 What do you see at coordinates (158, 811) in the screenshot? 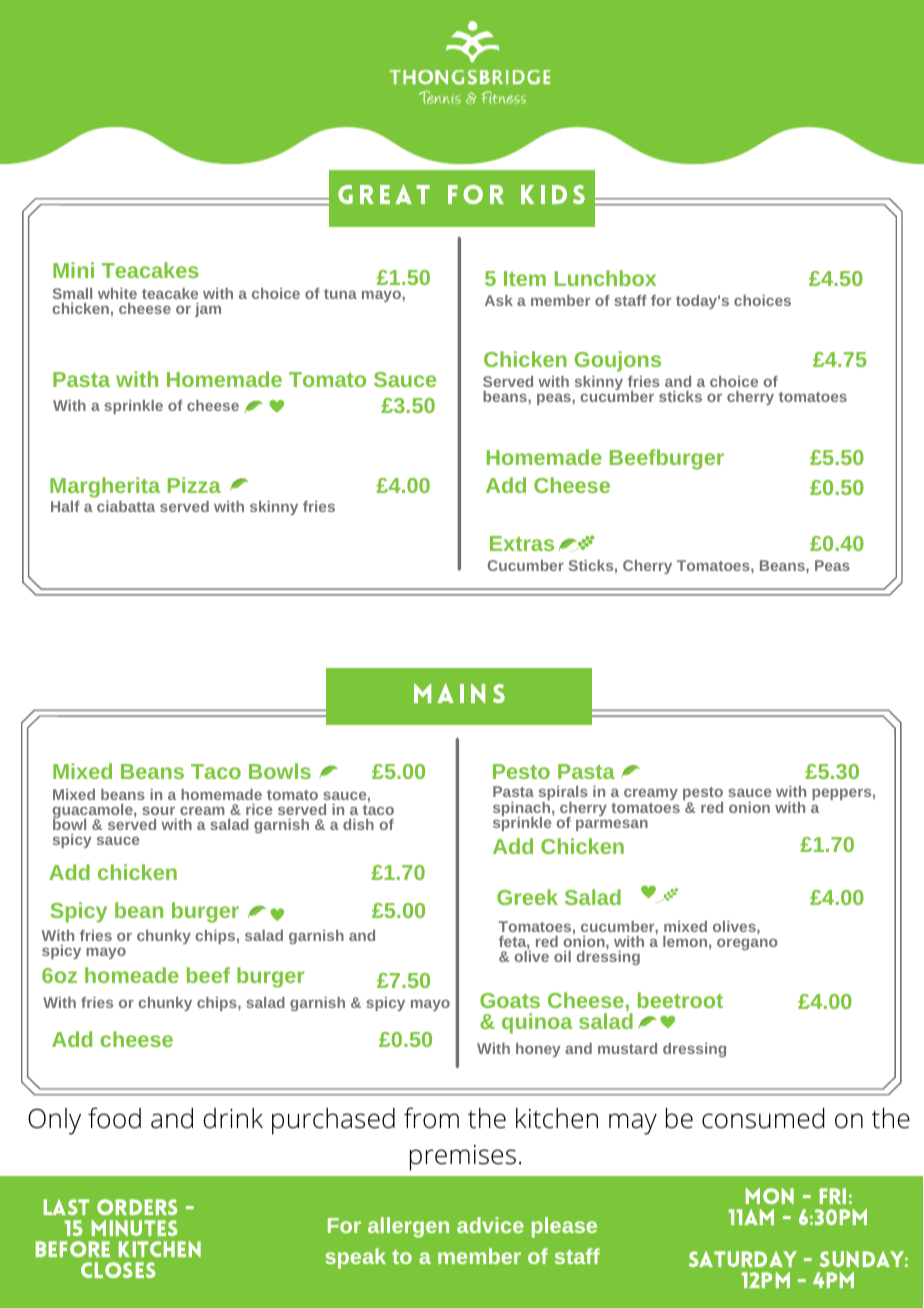
I see `sour` at bounding box center [158, 811].
